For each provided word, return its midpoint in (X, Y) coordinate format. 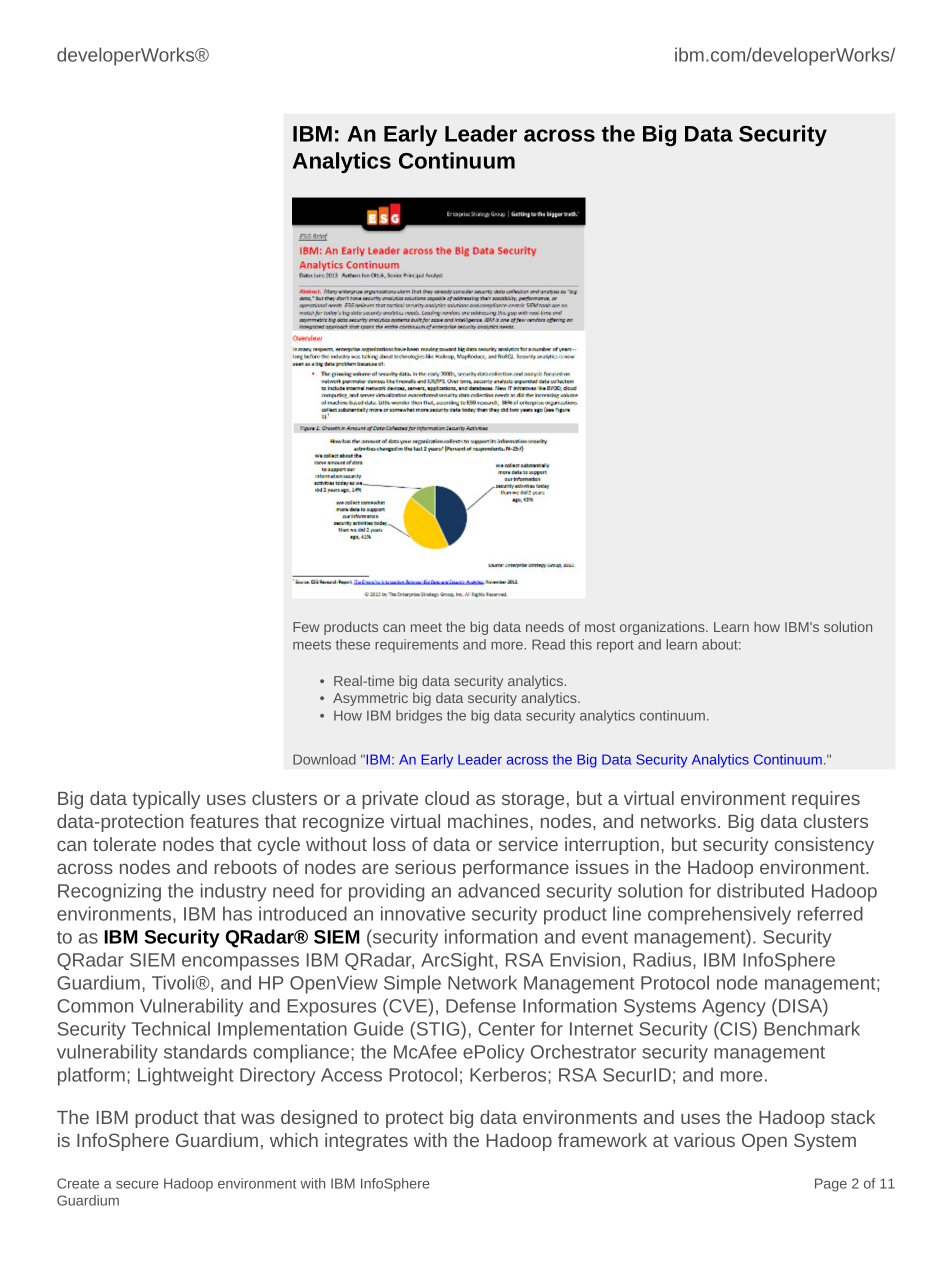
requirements (416, 646)
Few (306, 627)
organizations (663, 628)
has (237, 913)
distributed (760, 890)
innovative (423, 913)
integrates (366, 1142)
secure (137, 1185)
